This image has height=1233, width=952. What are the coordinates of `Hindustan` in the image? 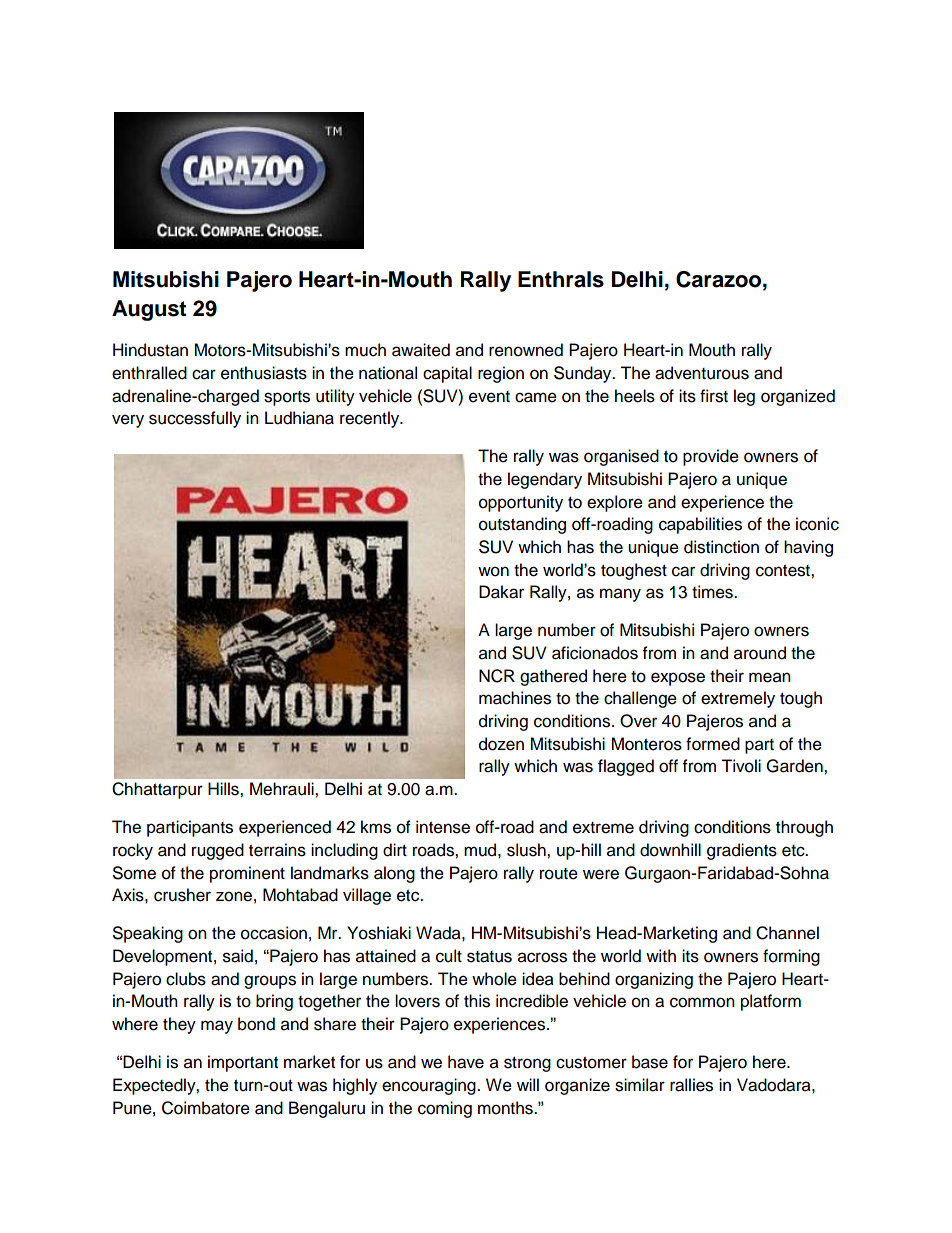 It's located at (150, 350).
